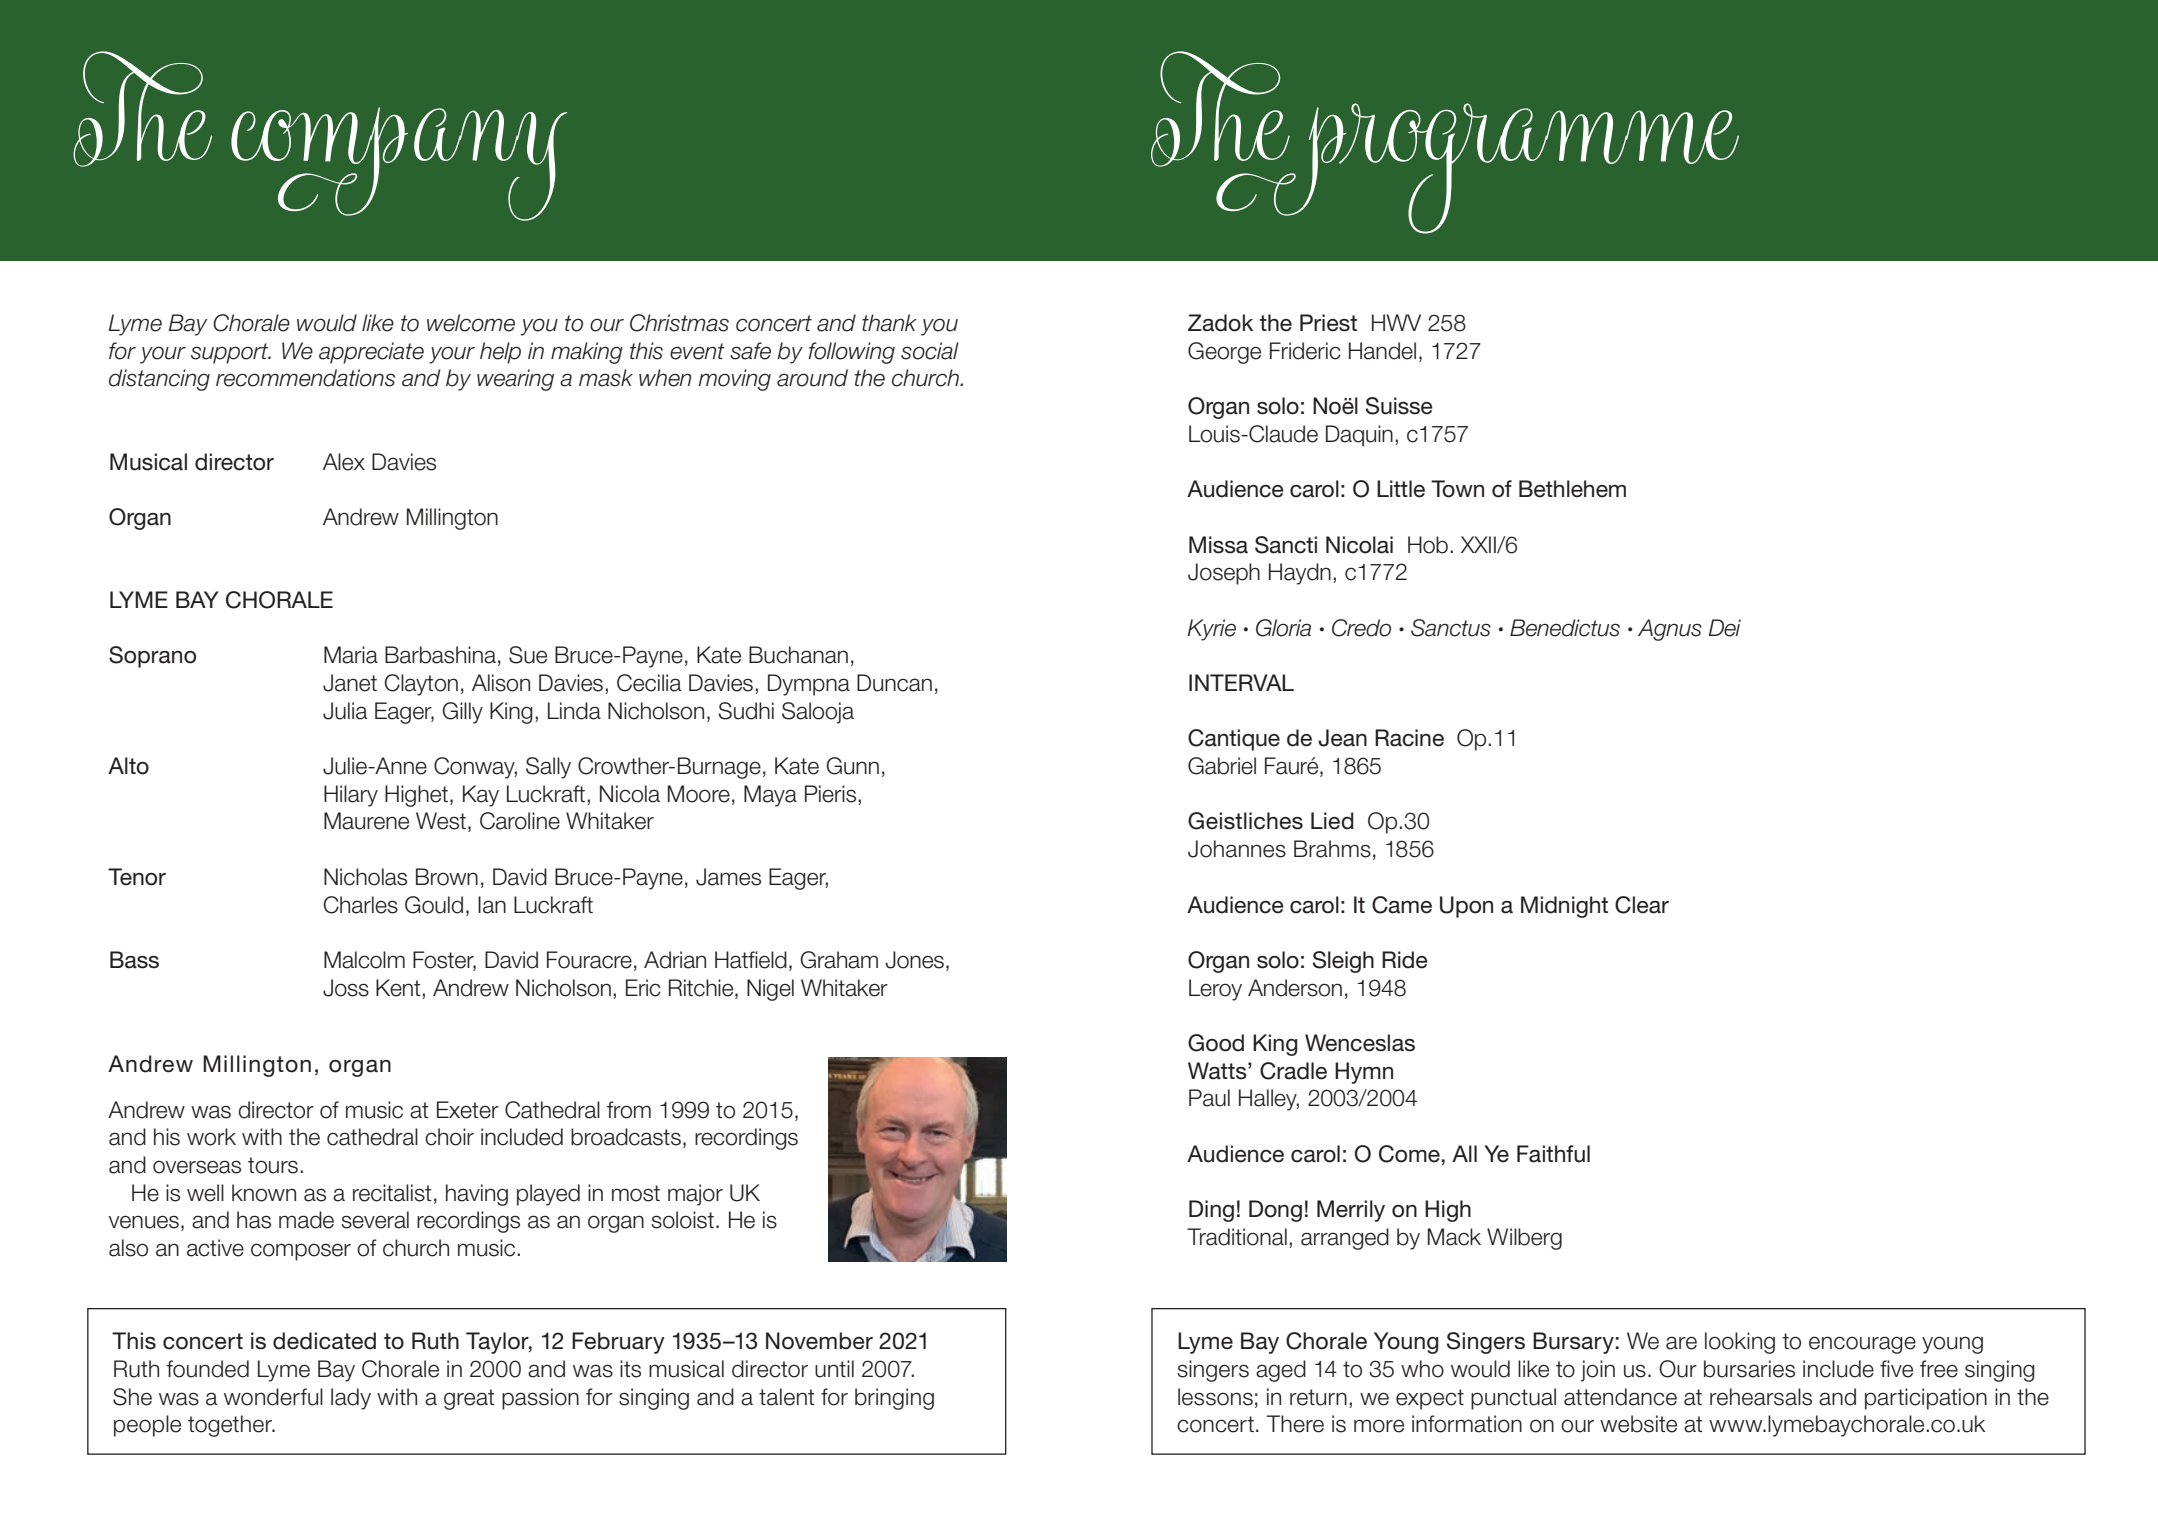 This screenshot has width=2158, height=1526. Describe the element at coordinates (1328, 323) in the screenshot. I see `Priest` at that location.
